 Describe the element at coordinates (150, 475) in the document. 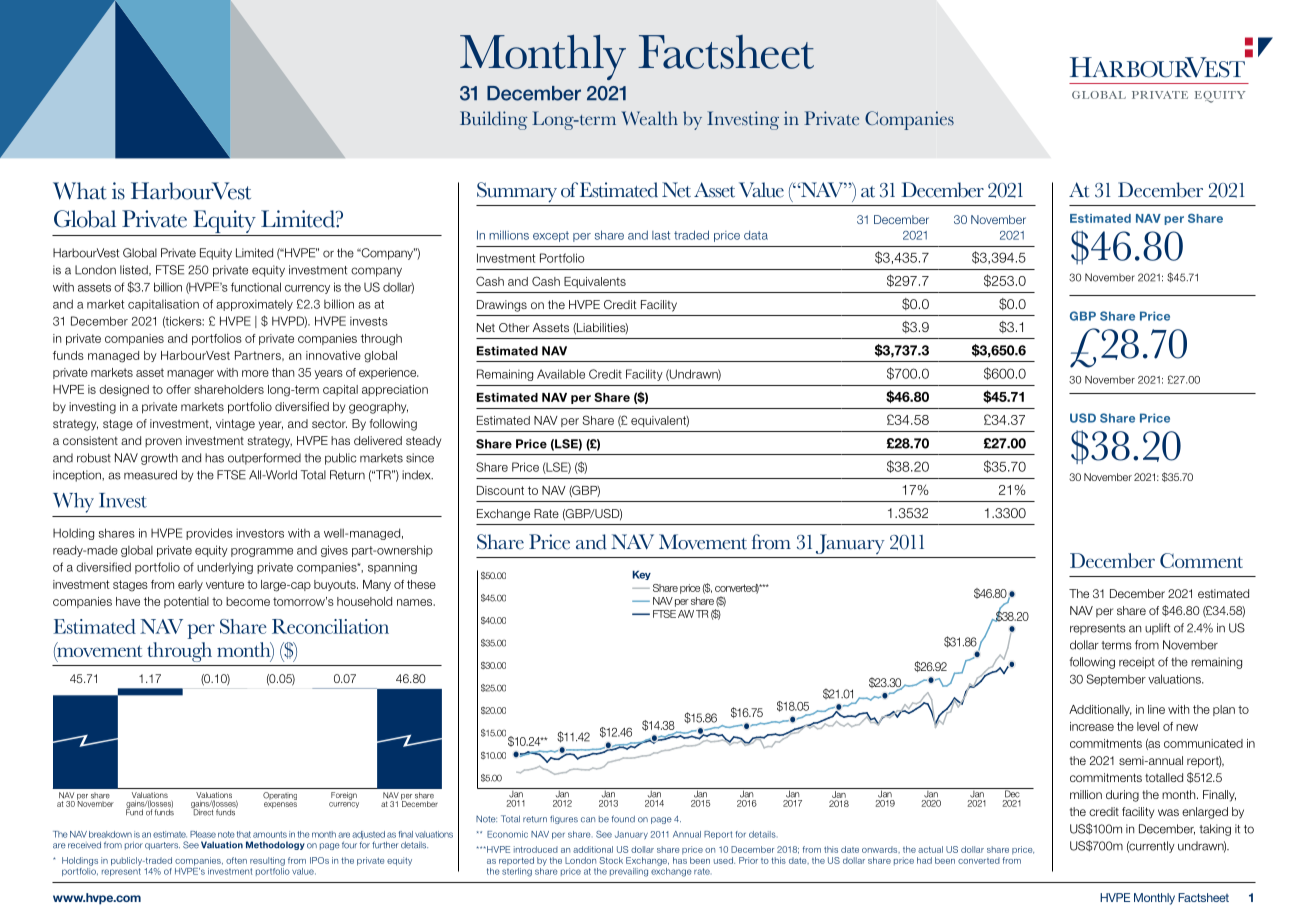

I see `measured` at that location.
